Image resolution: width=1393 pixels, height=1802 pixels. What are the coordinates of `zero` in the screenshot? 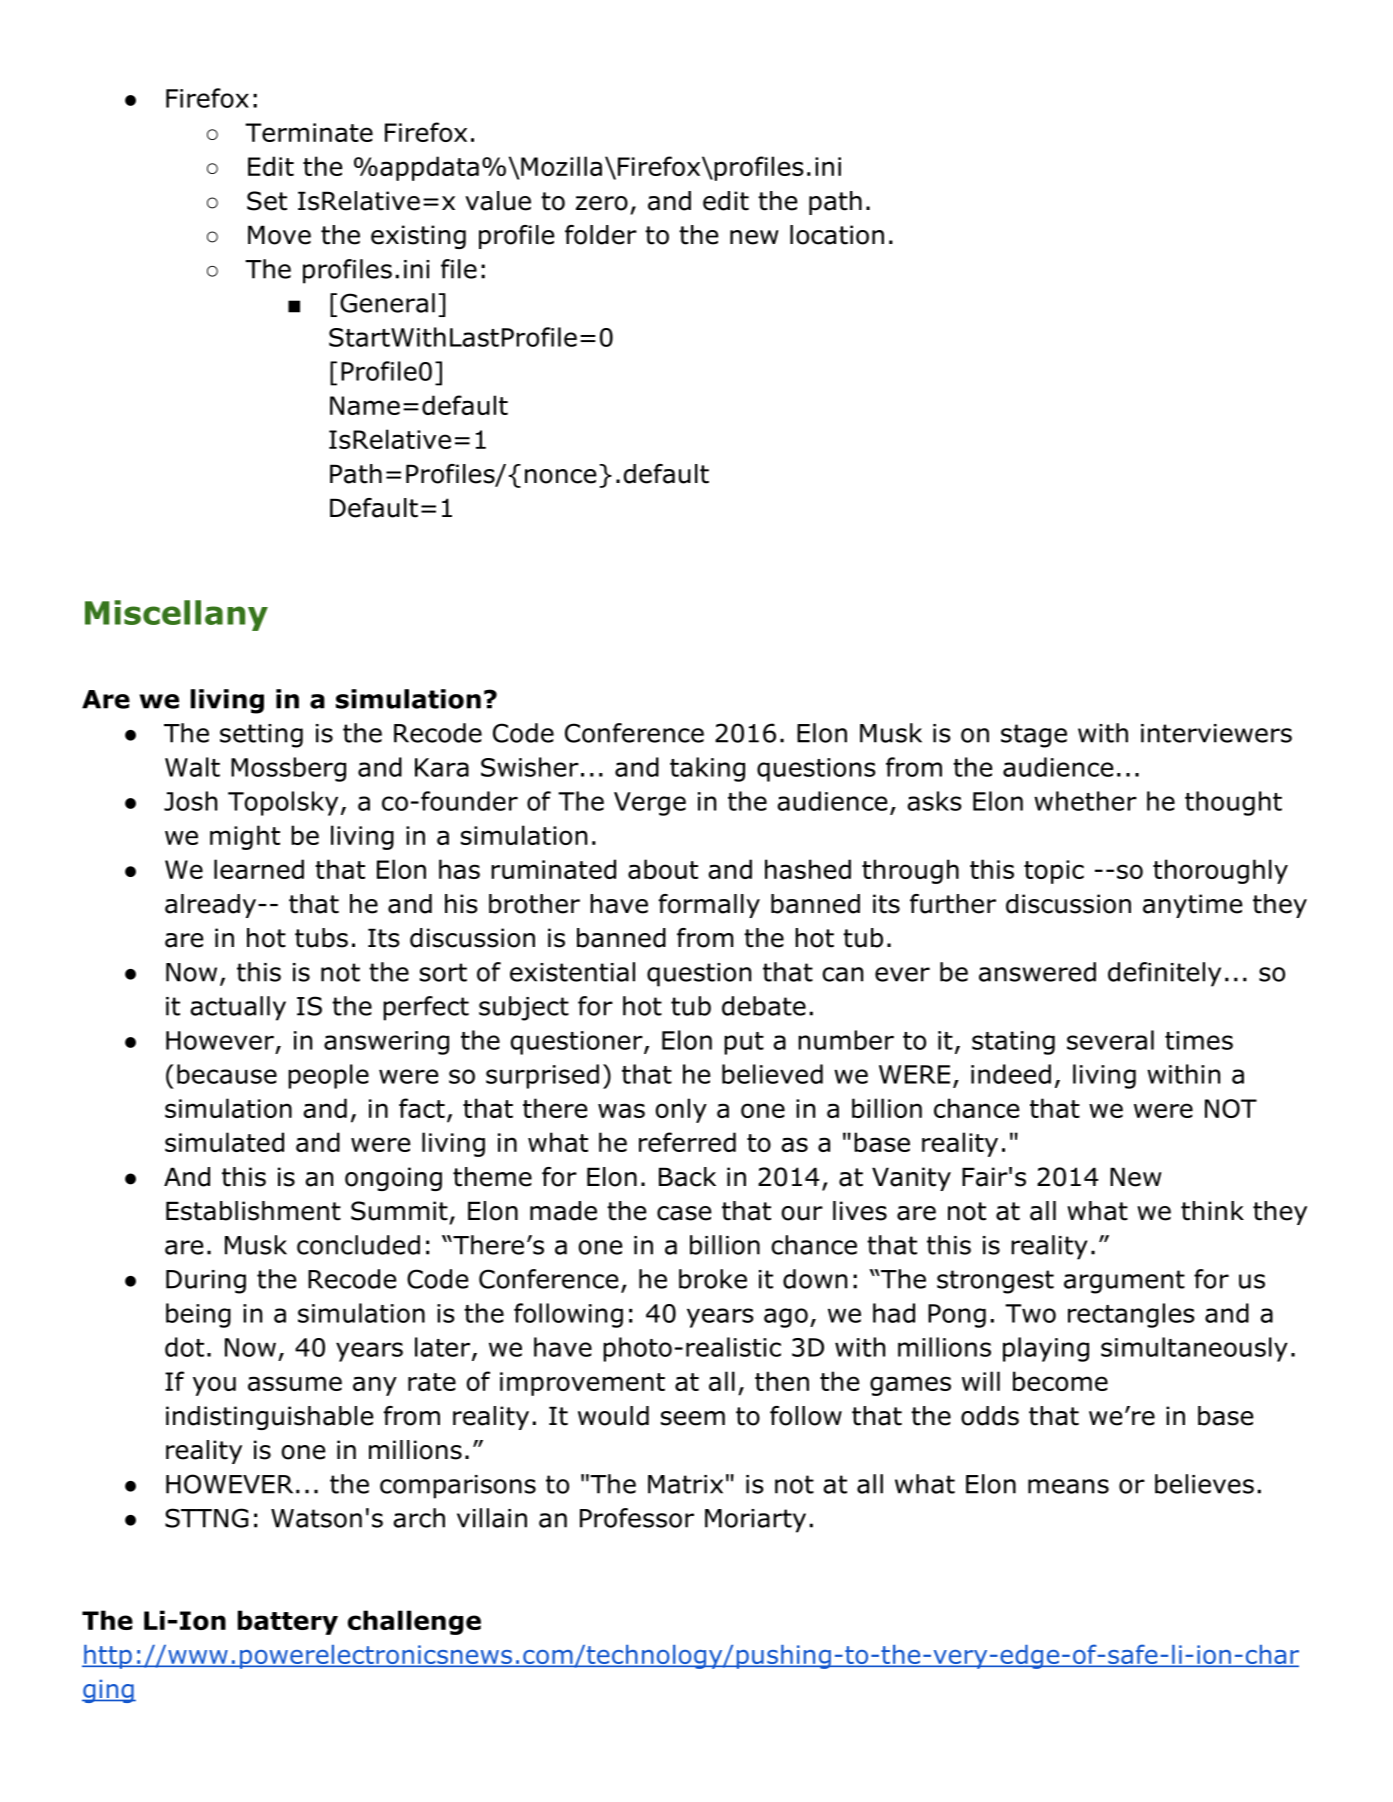 It's located at (602, 203).
